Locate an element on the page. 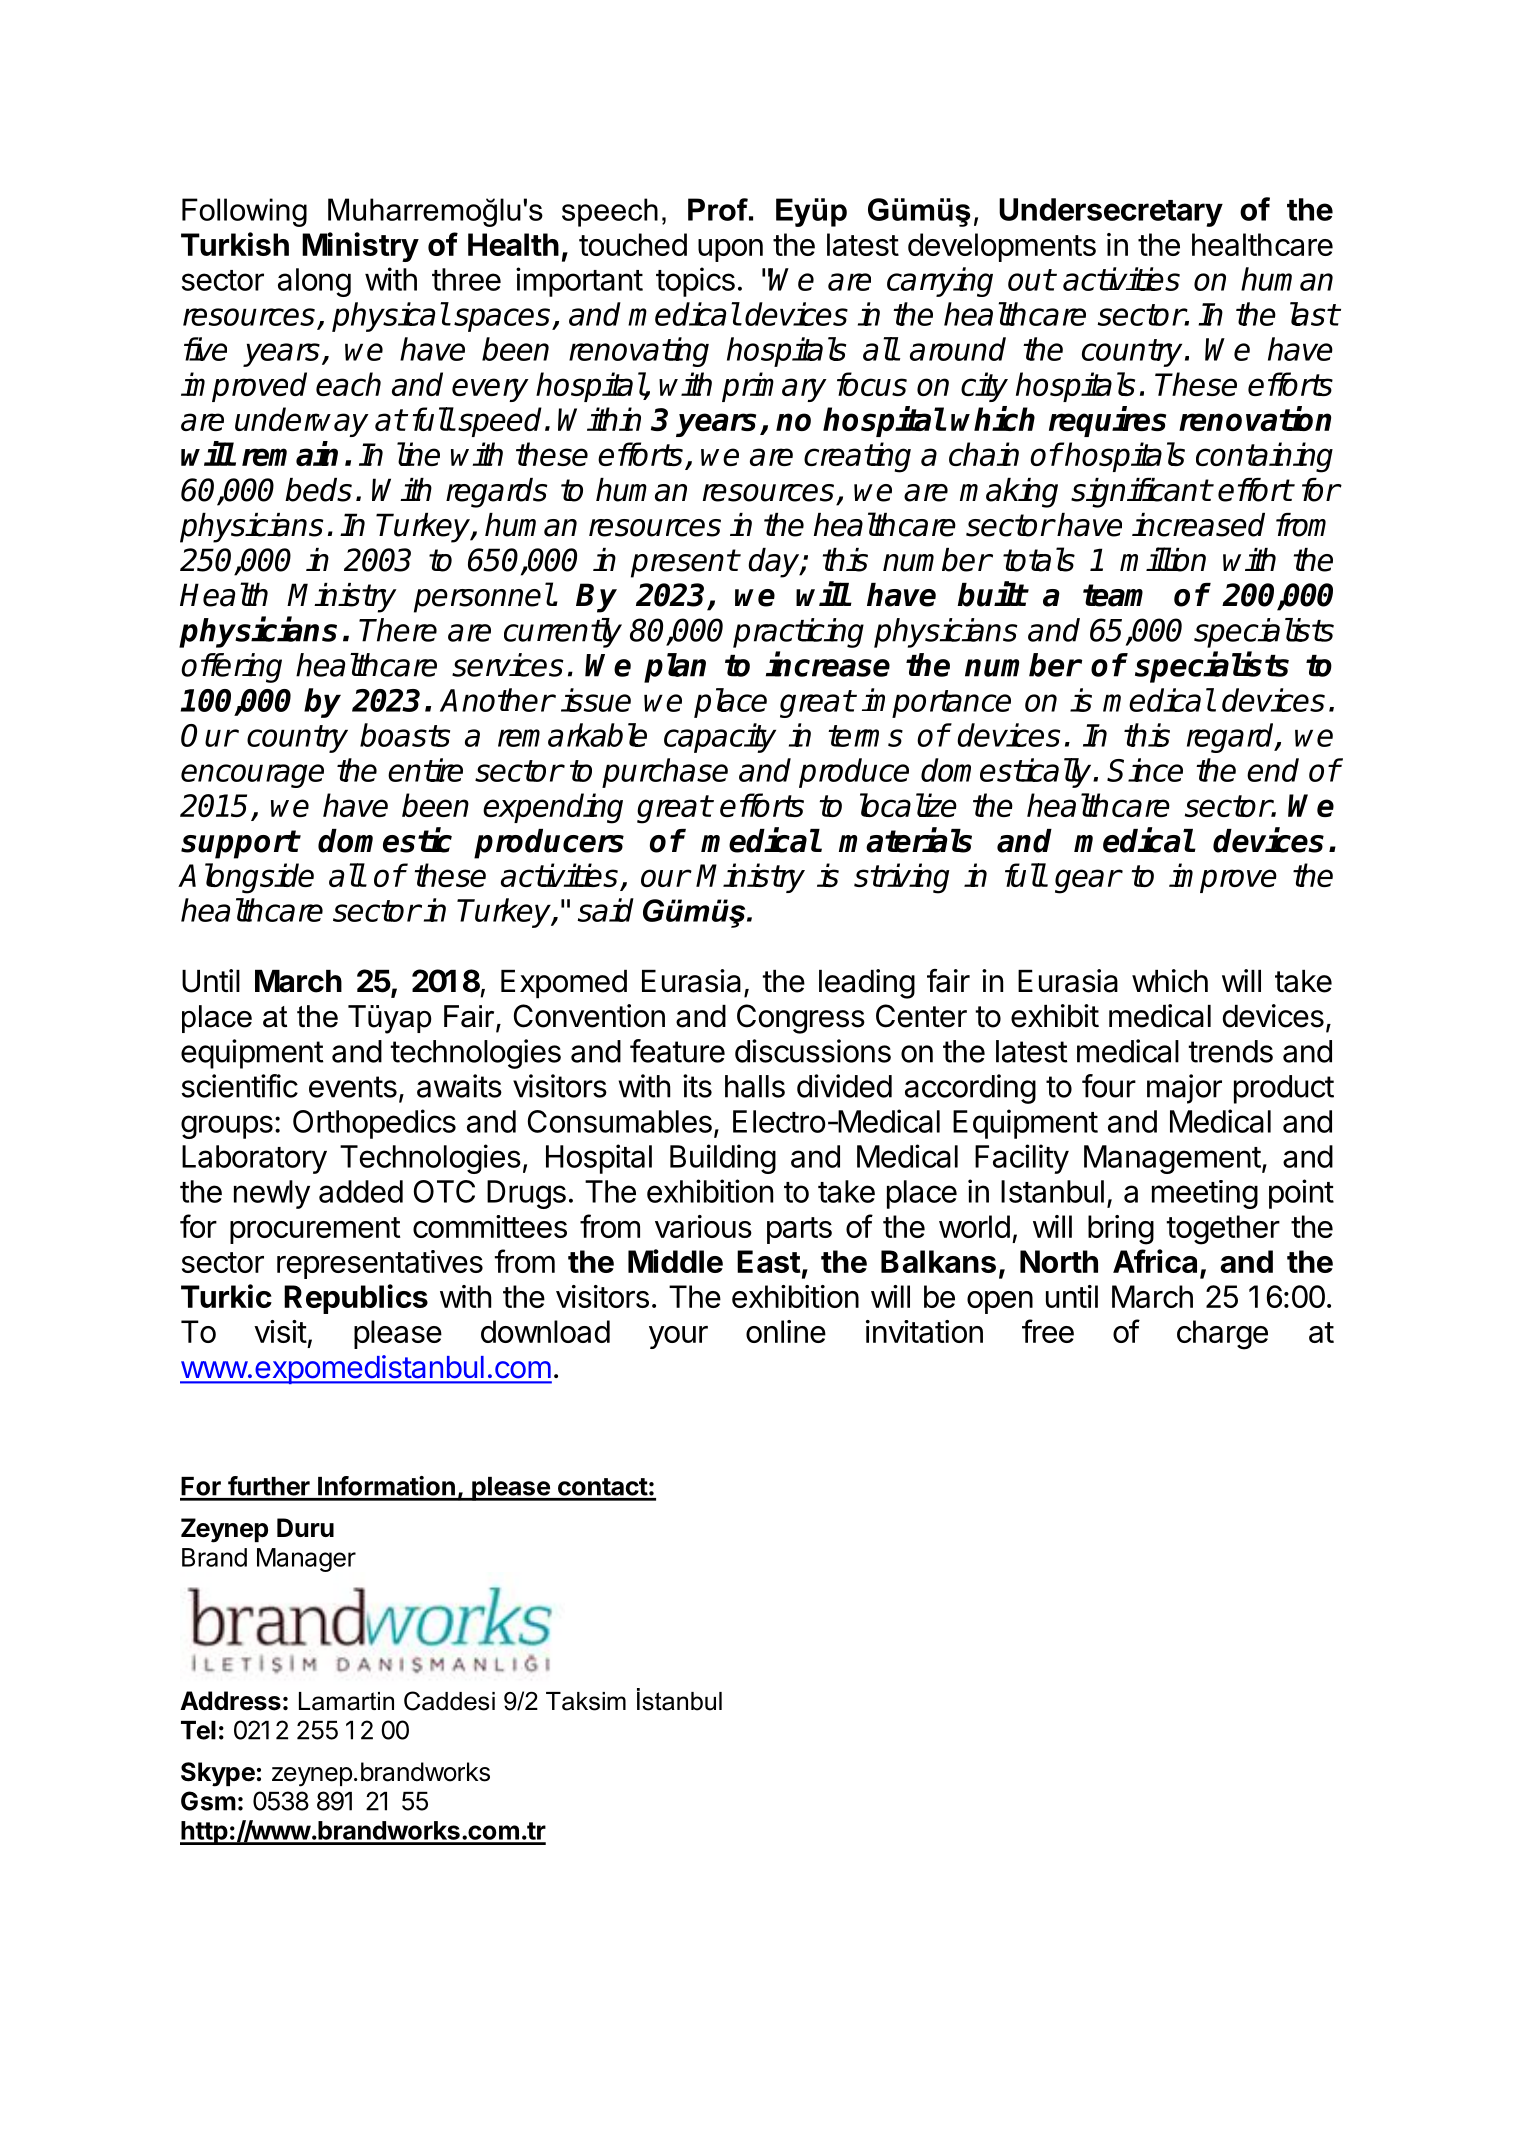 This page has height=2140, width=1513. Skype is located at coordinates (218, 1774).
